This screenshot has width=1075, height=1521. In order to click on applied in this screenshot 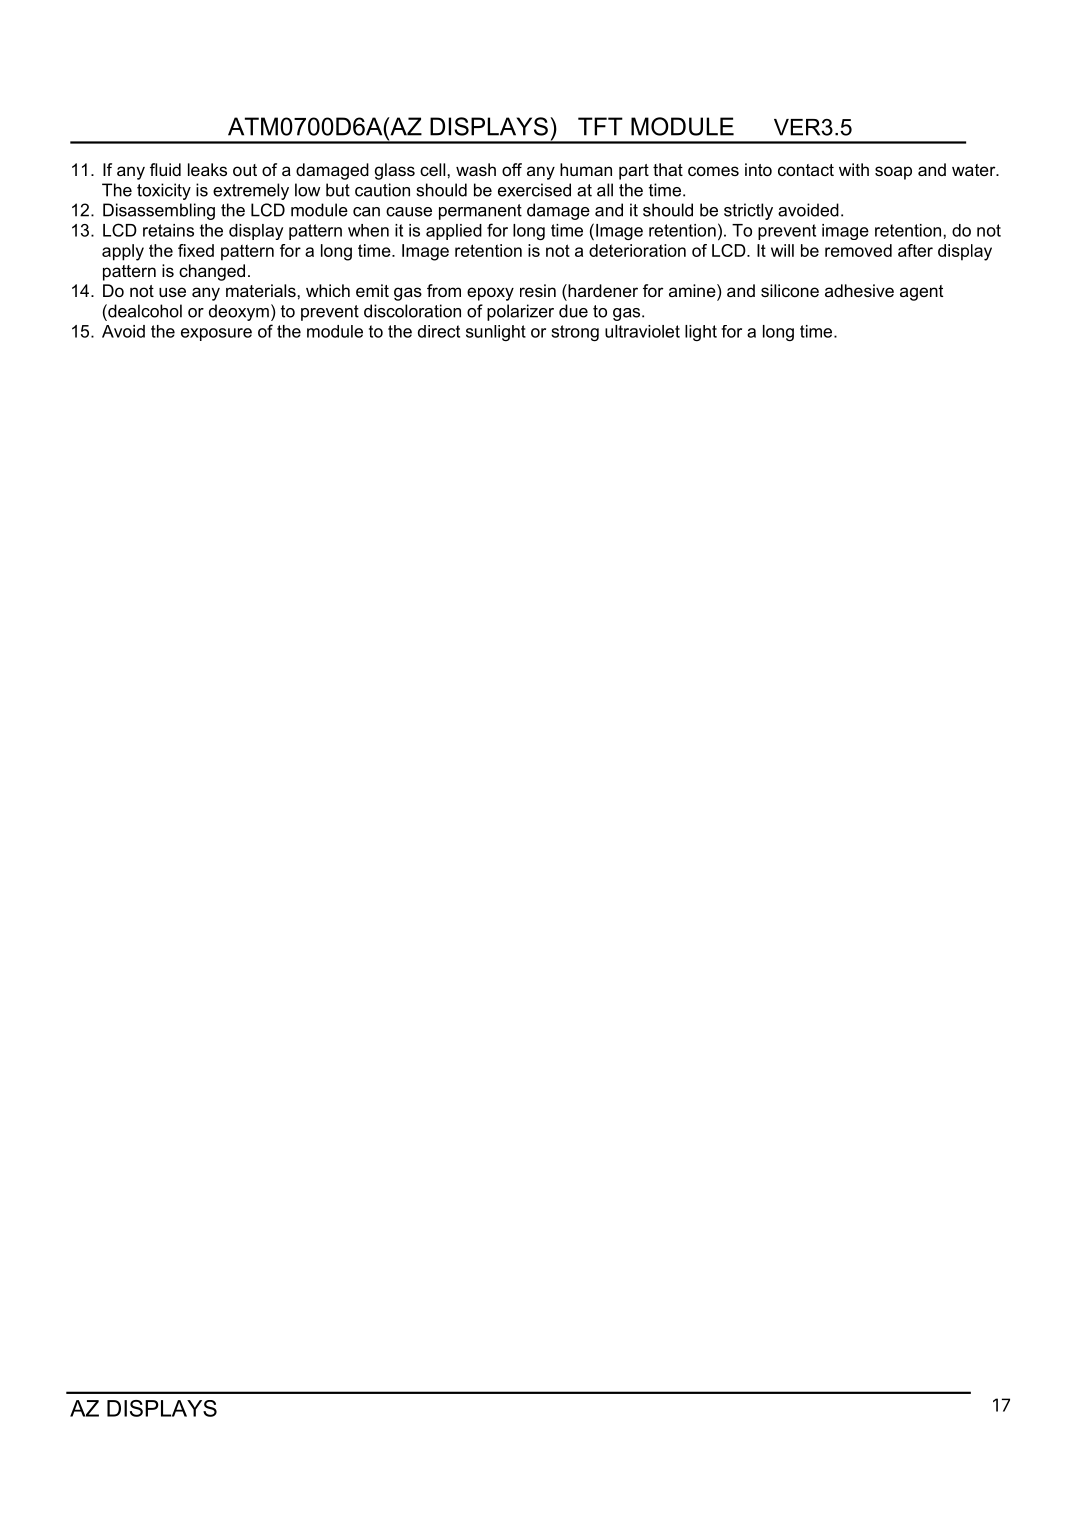, I will do `click(454, 232)`.
